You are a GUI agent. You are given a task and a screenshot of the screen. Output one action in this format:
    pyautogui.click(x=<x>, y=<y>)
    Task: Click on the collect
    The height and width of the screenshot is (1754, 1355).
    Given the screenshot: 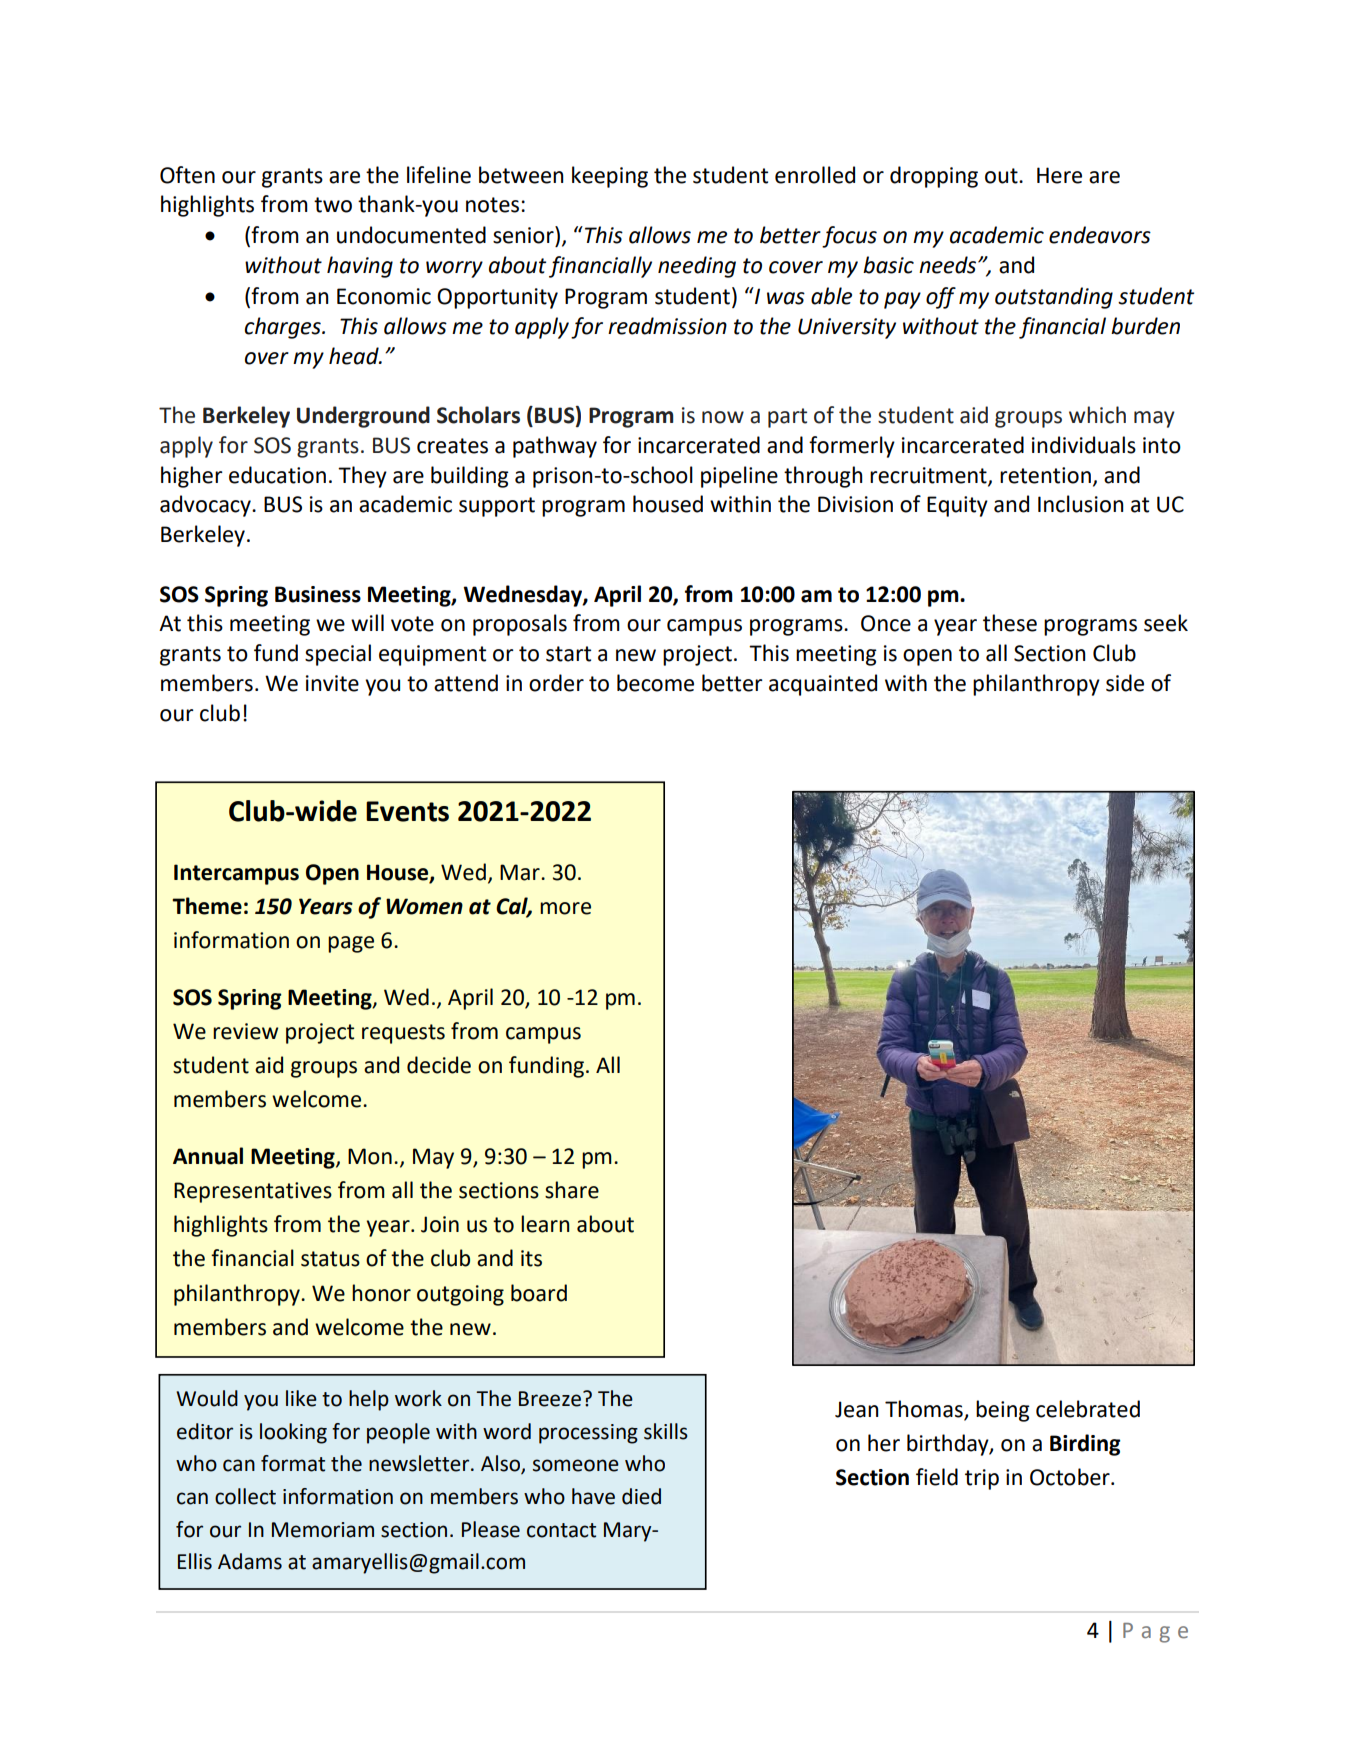 What is the action you would take?
    pyautogui.click(x=245, y=1496)
